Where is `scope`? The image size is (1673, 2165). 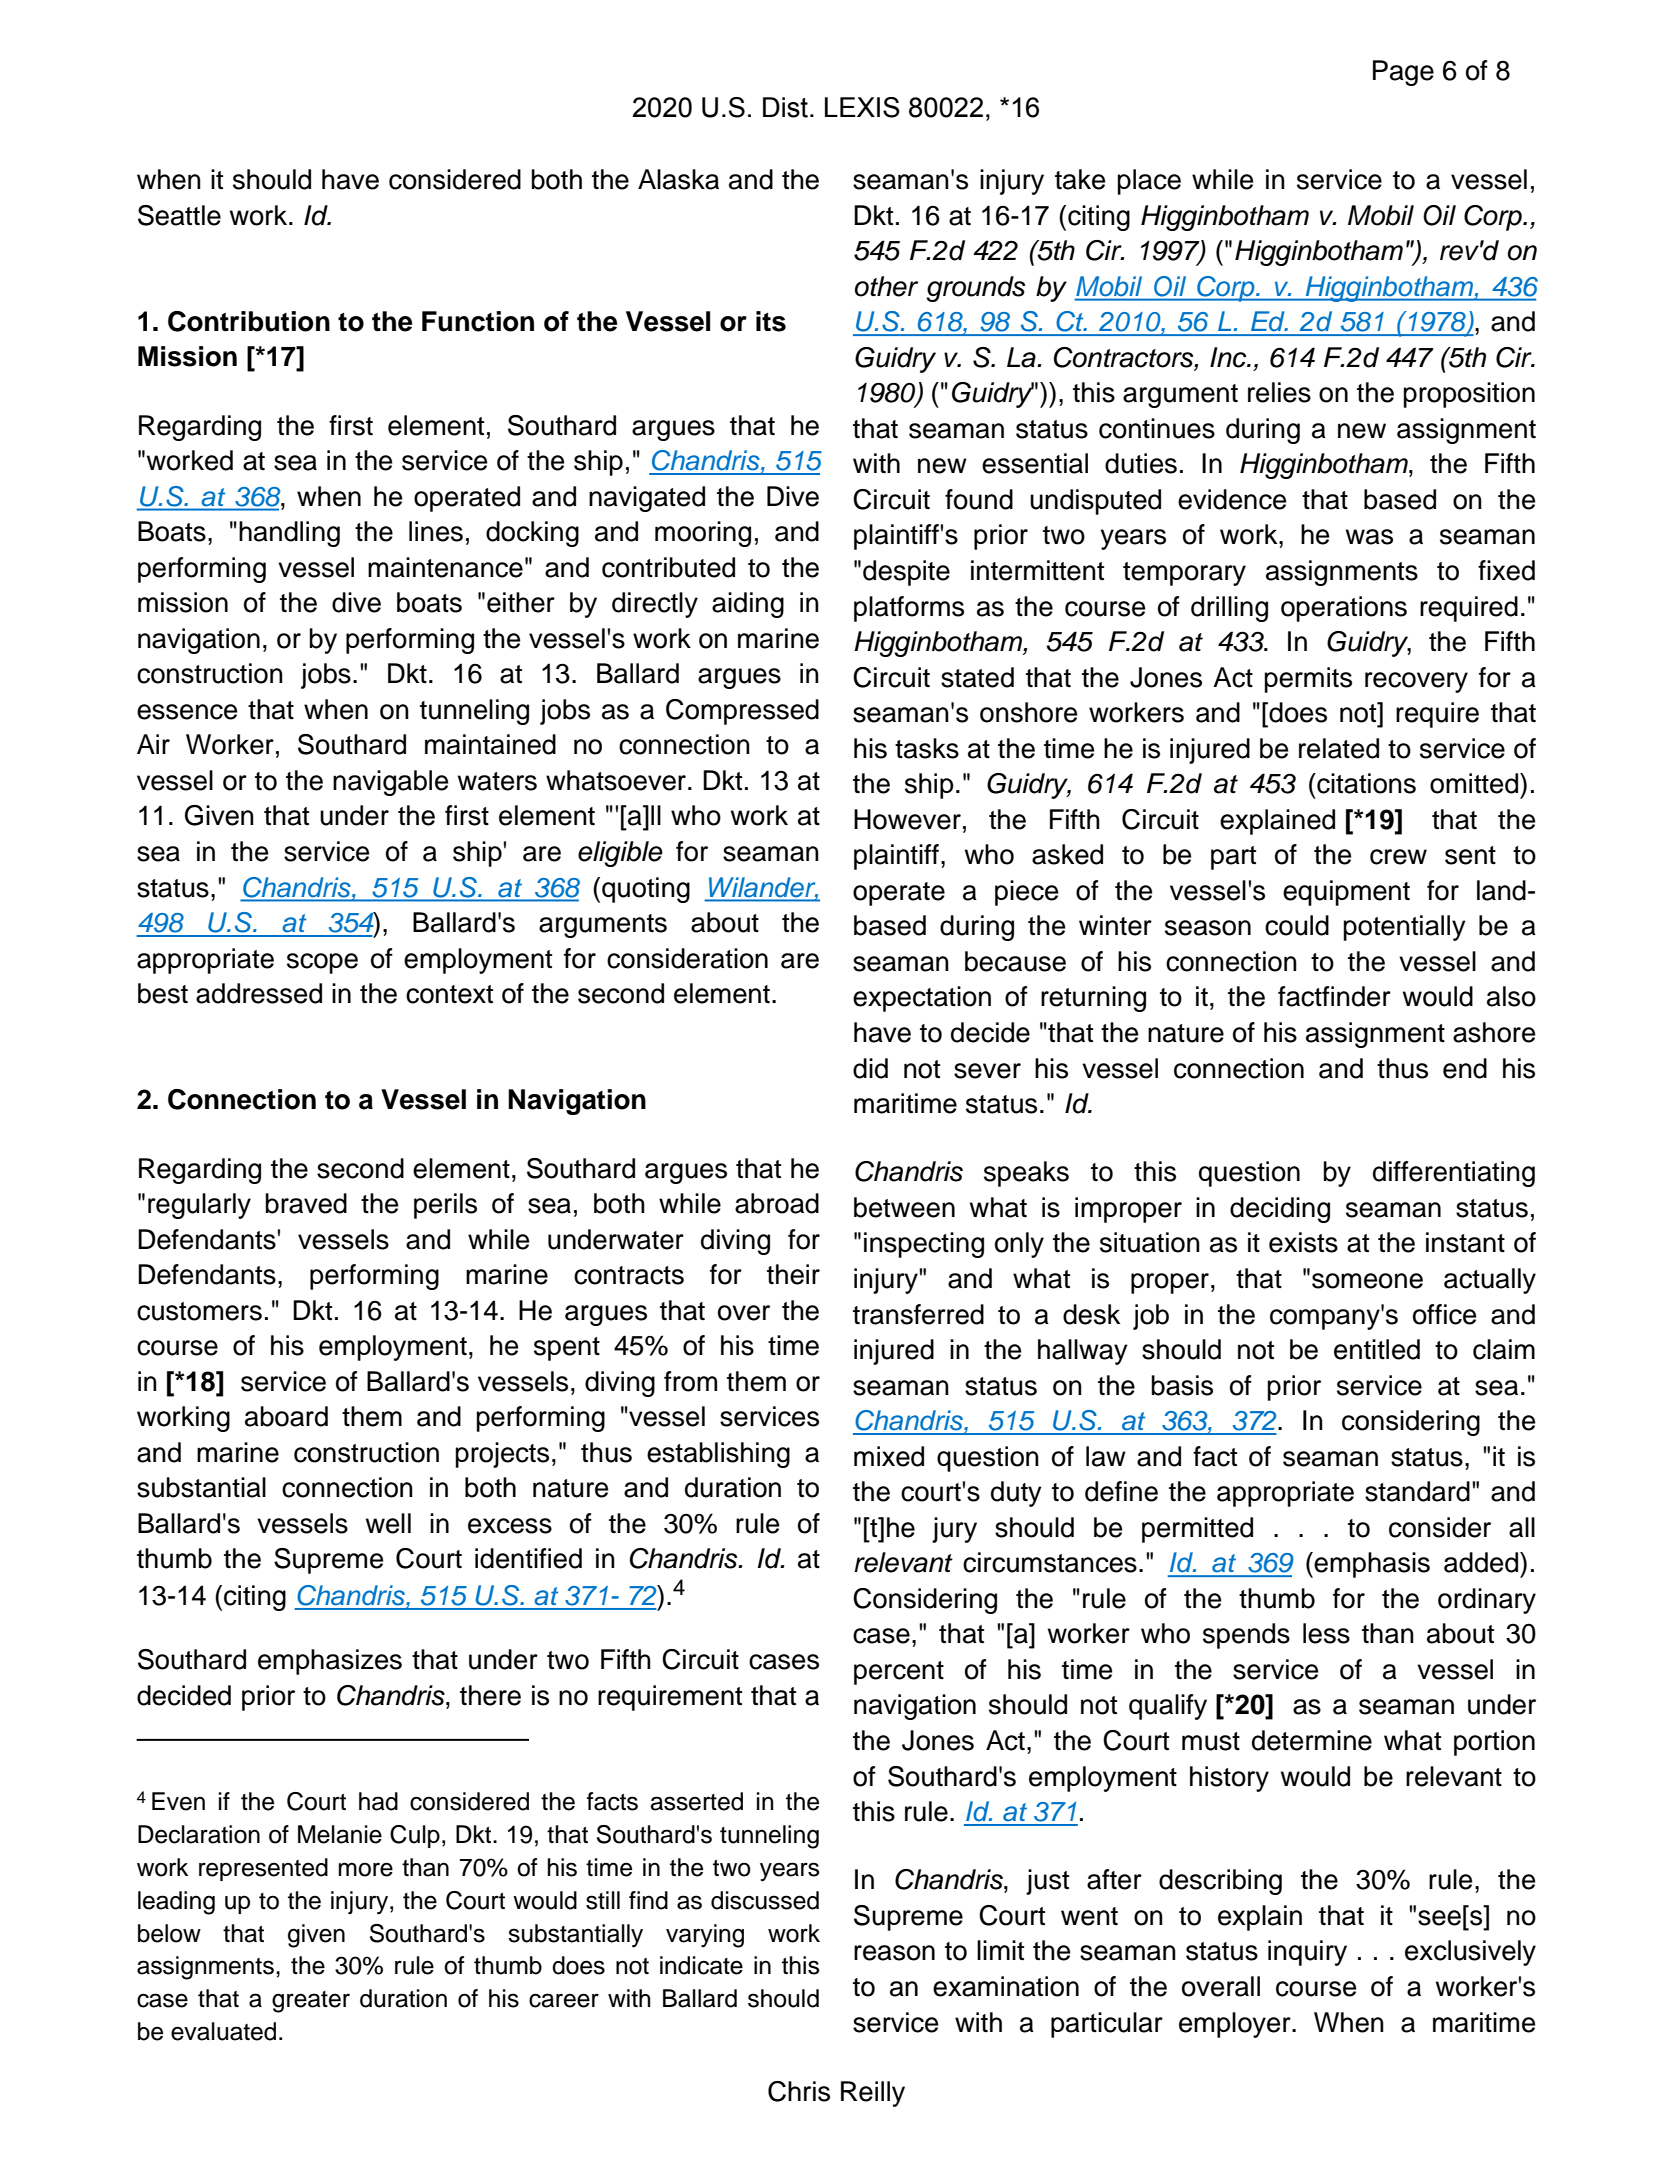
scope is located at coordinates (322, 963).
